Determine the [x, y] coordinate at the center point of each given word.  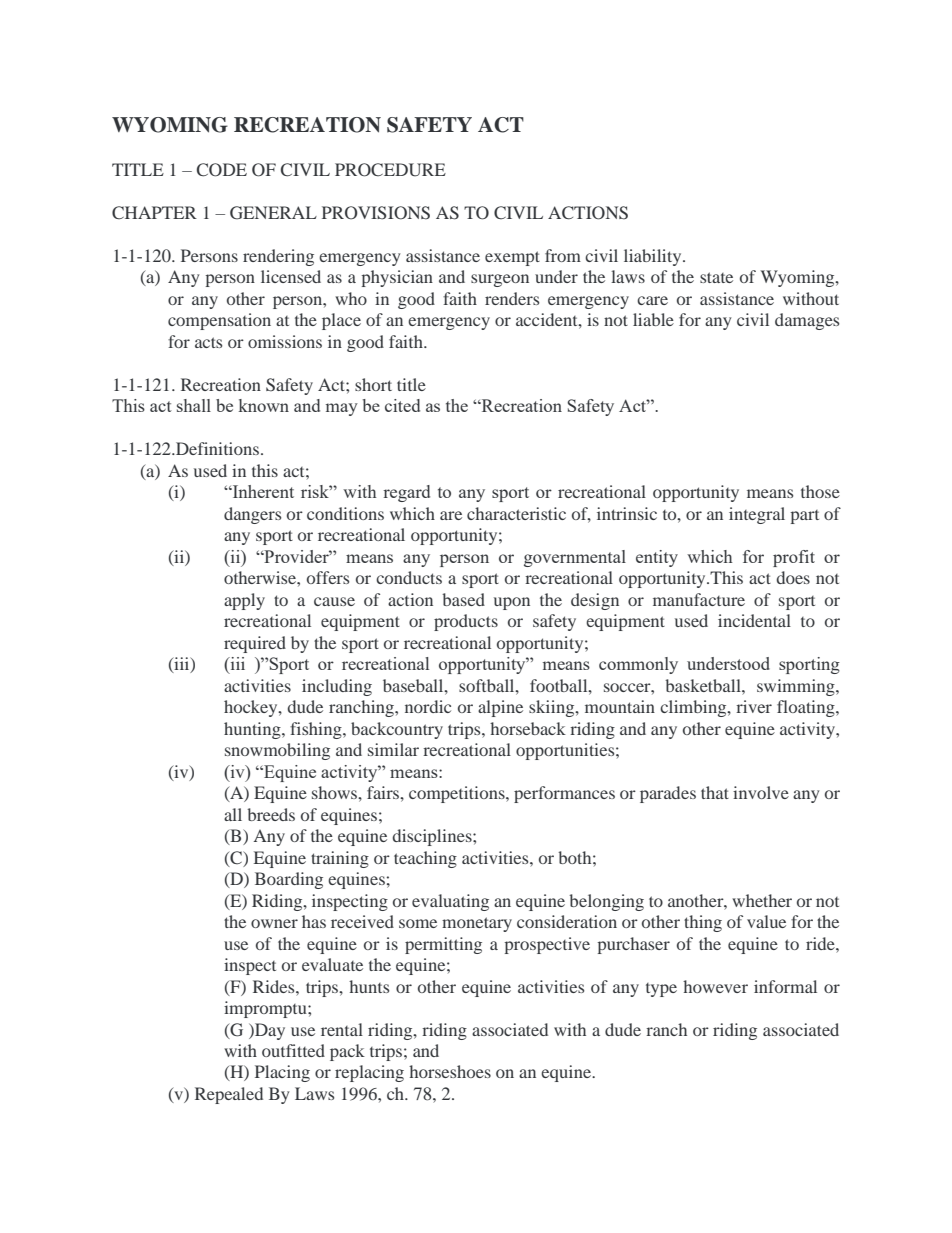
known [264, 405]
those [820, 491]
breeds [271, 814]
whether [762, 900]
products [466, 622]
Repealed [229, 1095]
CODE [222, 170]
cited [402, 405]
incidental [754, 620]
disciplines [433, 837]
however [715, 986]
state [716, 277]
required [255, 644]
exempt [512, 258]
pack [347, 1052]
